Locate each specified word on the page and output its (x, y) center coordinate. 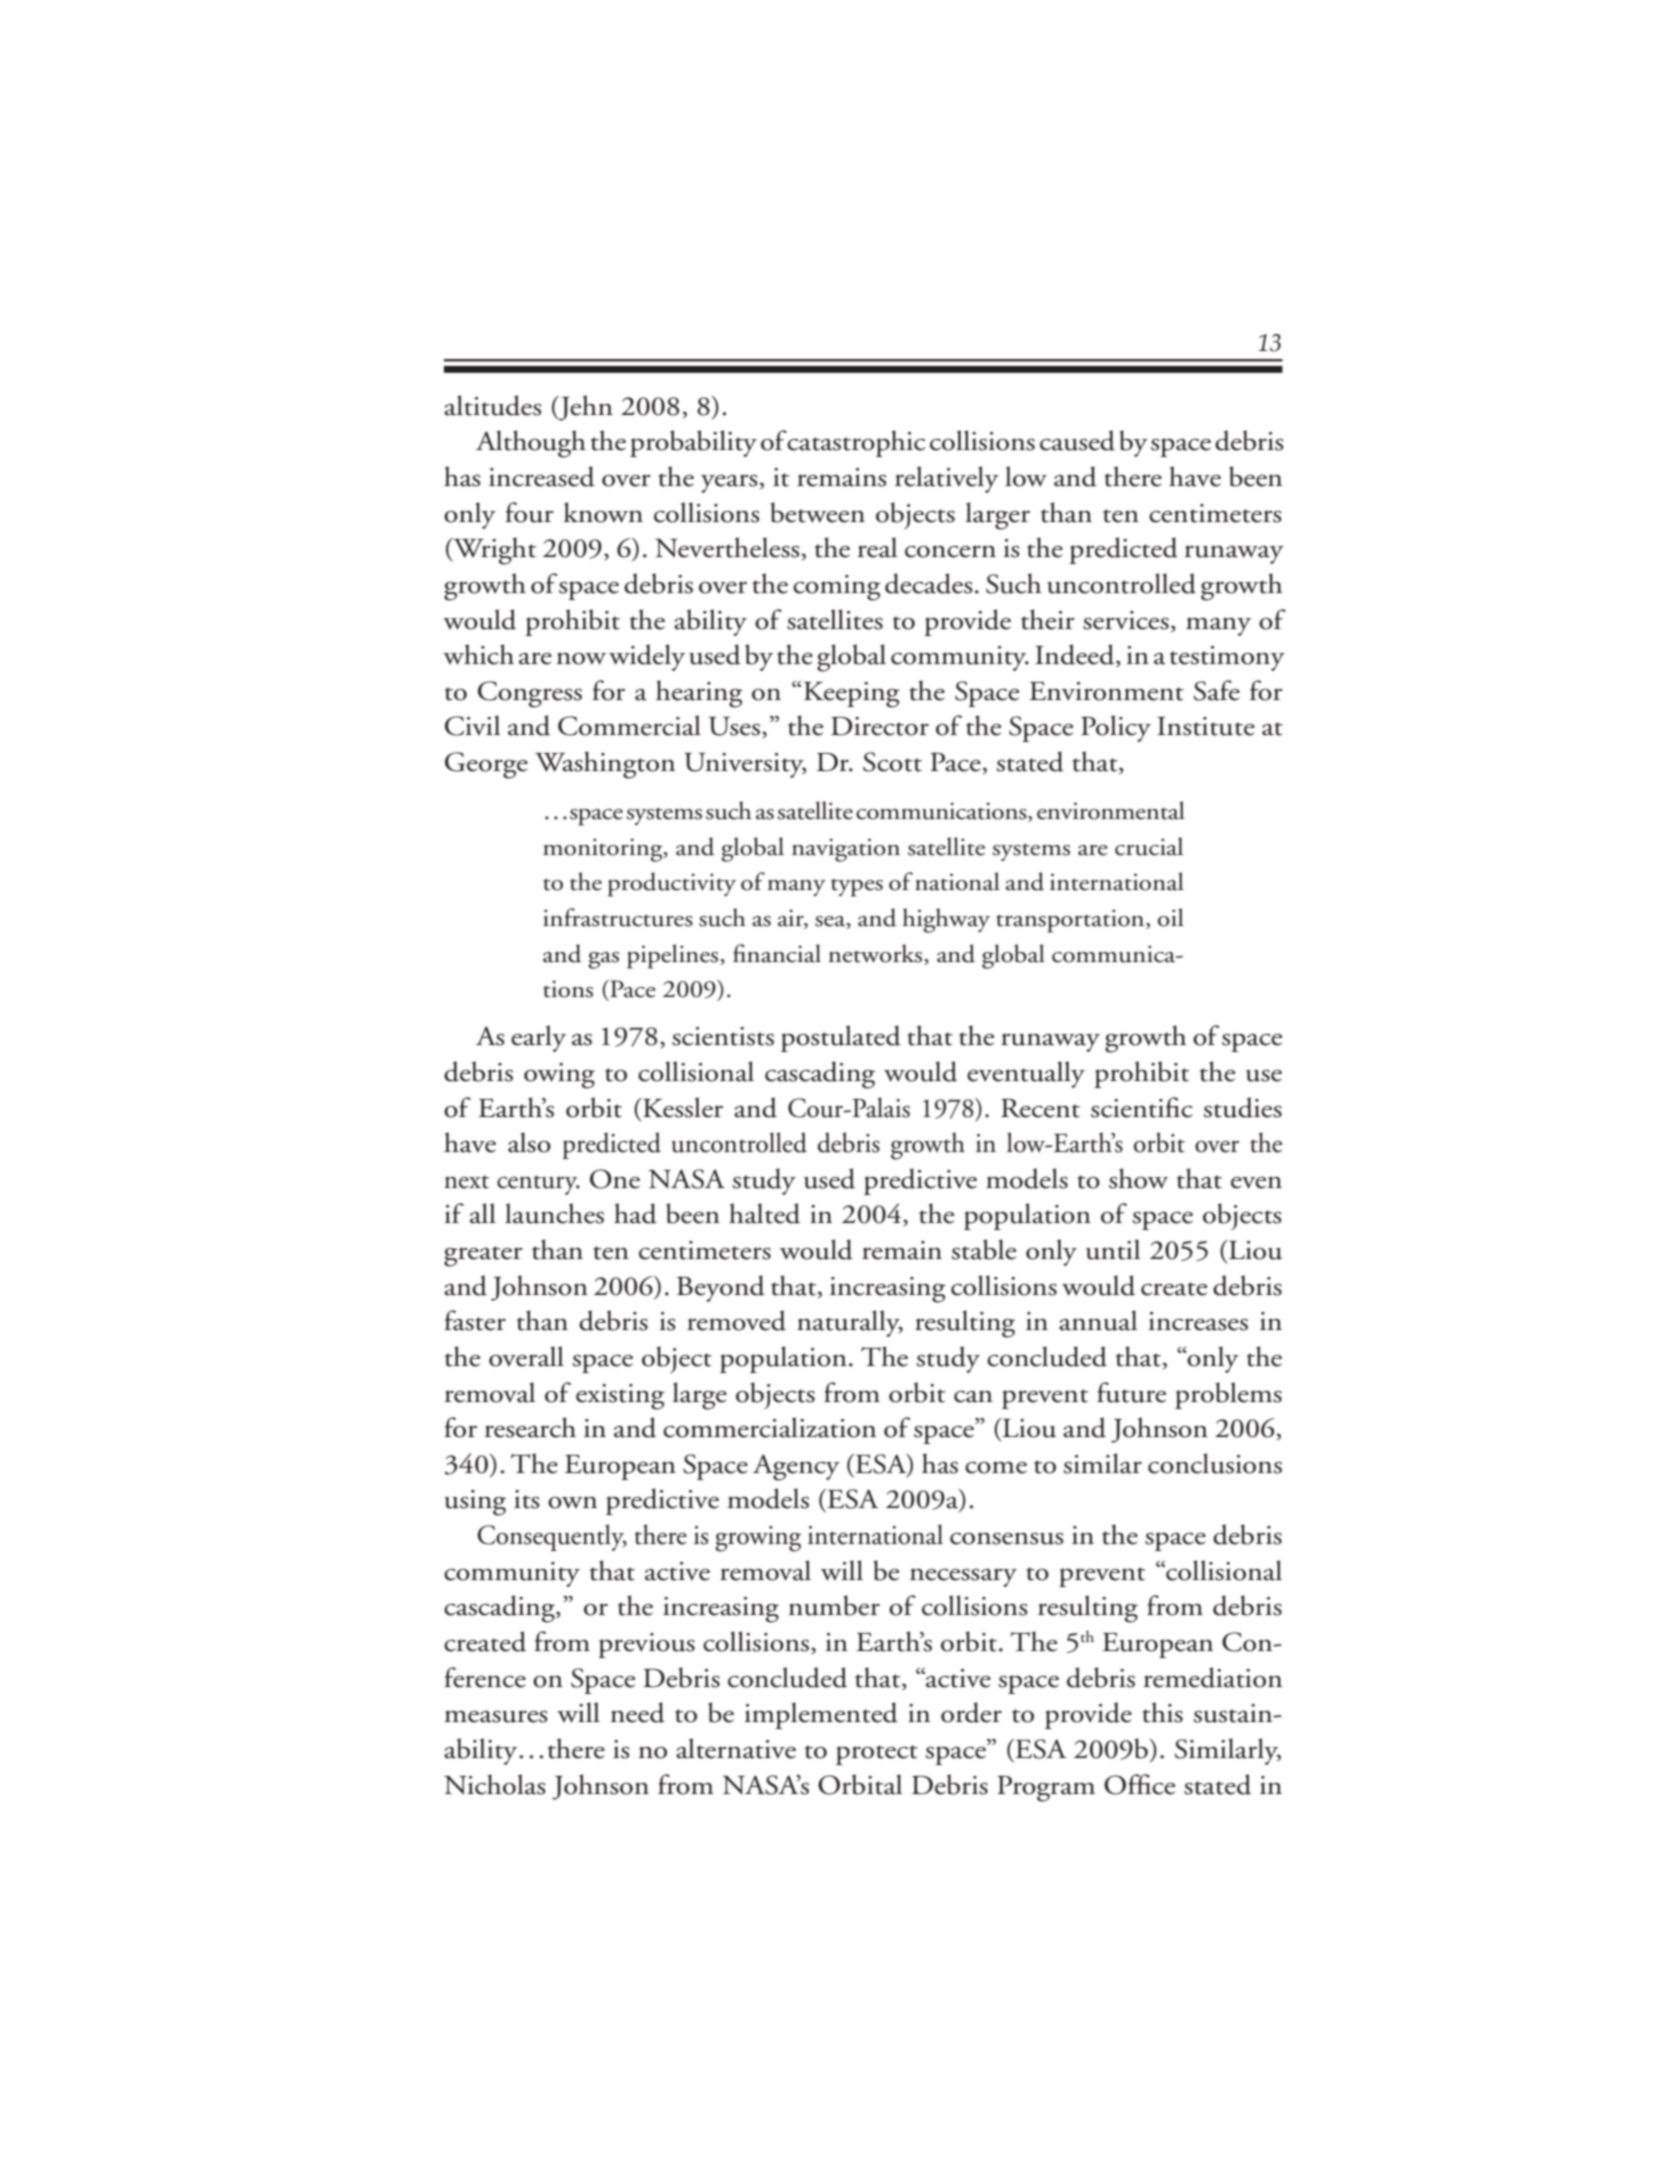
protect (877, 1755)
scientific (1142, 1107)
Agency (796, 1467)
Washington (605, 765)
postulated (841, 1038)
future (1131, 1392)
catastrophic (856, 443)
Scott (892, 762)
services (1126, 620)
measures (496, 1716)
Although (531, 444)
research (530, 1427)
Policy (1116, 728)
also (529, 1142)
